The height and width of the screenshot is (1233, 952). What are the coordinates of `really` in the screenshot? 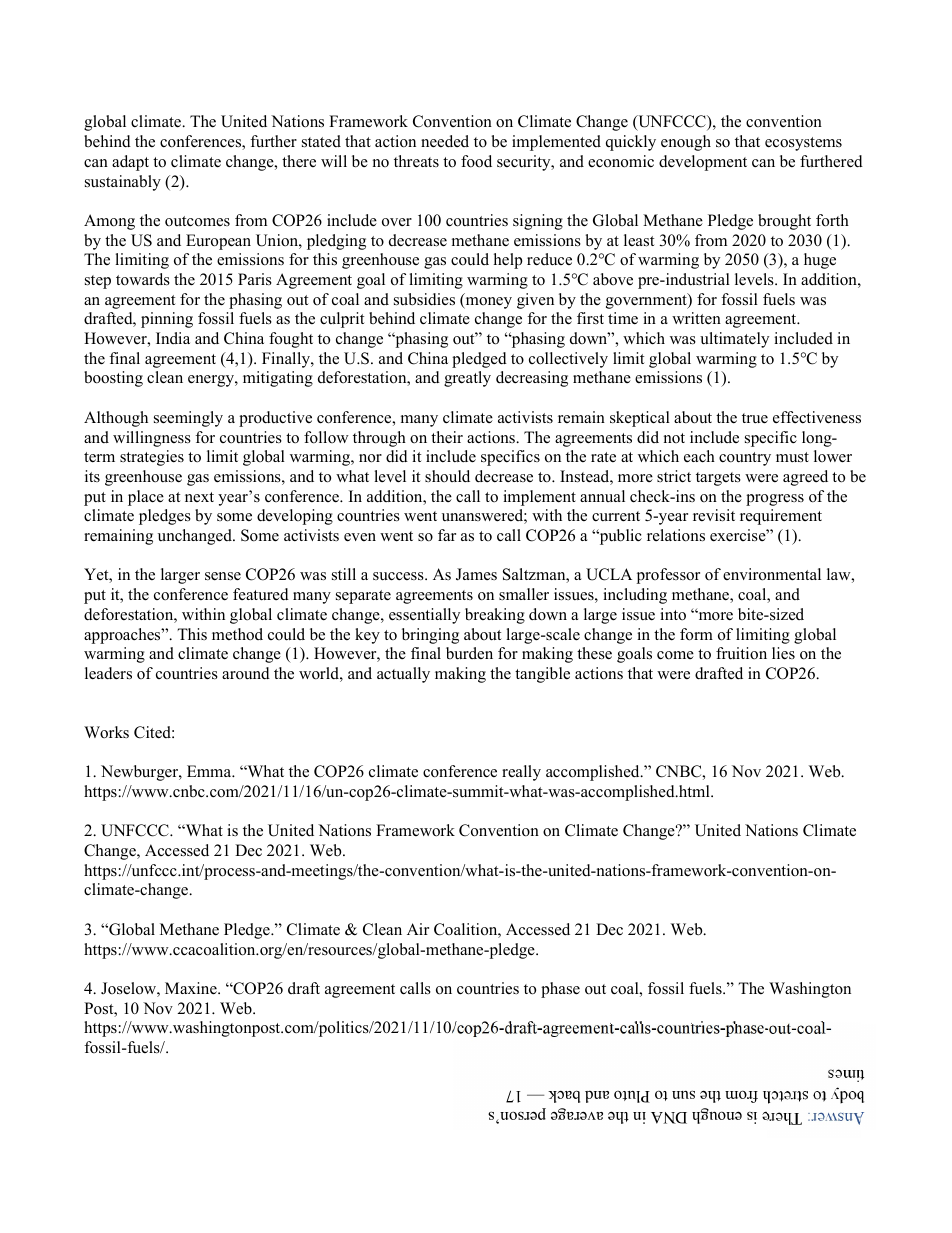 It's located at (521, 773).
